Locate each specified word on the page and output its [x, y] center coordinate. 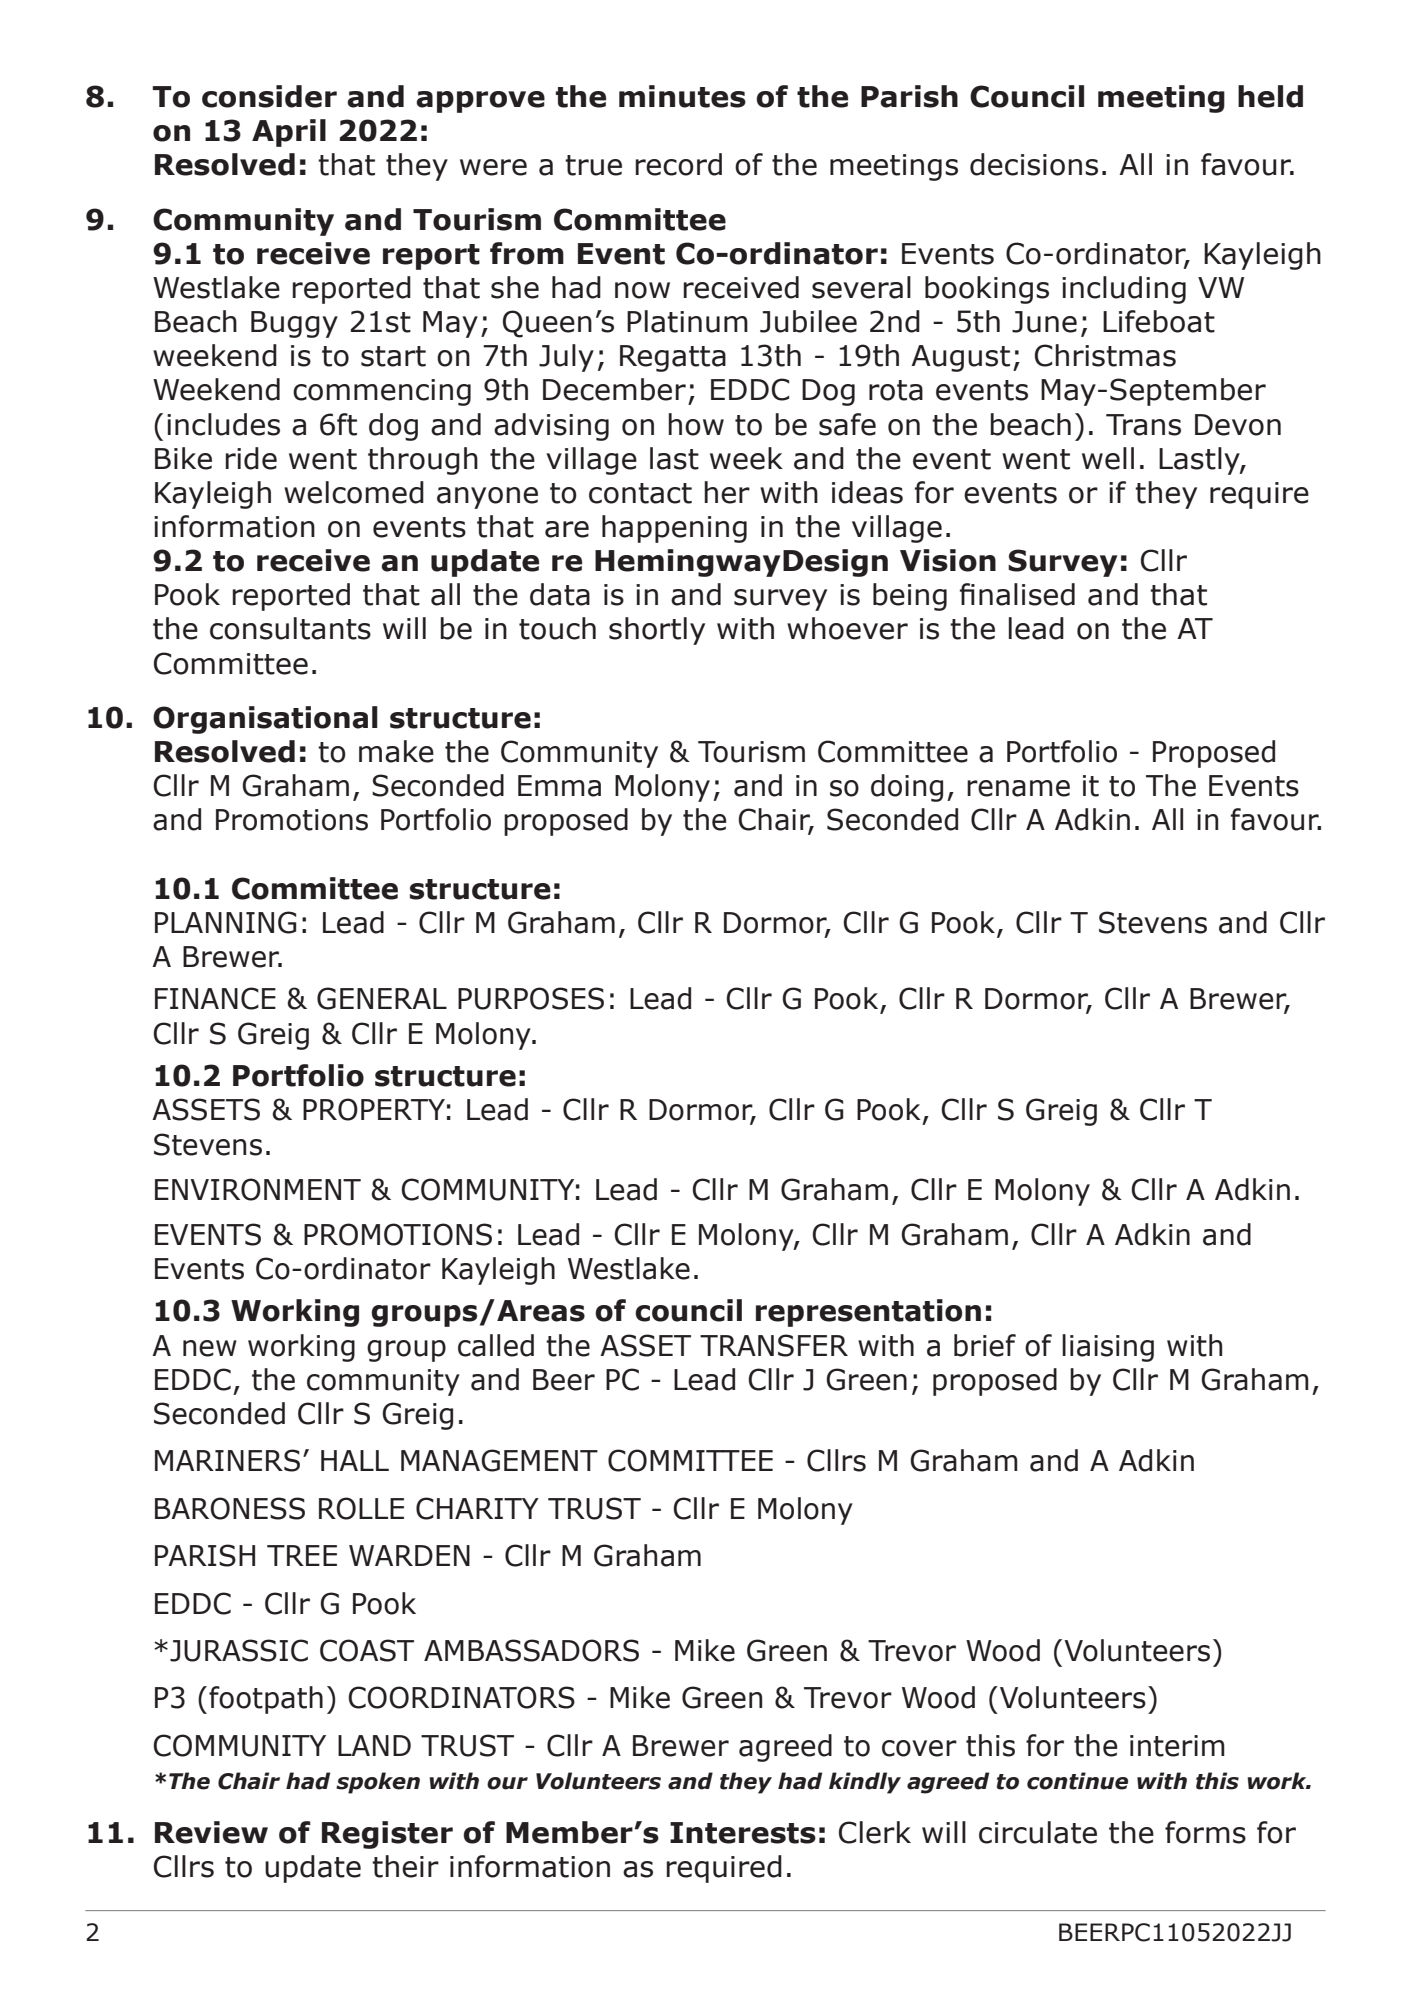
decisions [1034, 164]
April [289, 133]
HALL [355, 1460]
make [396, 751]
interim [1177, 1746]
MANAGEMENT [499, 1460]
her [727, 492]
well [1108, 458]
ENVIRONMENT [258, 1189]
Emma [559, 786]
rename [1018, 788]
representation [868, 1313]
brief [985, 1345]
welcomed [354, 492]
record [678, 164]
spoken [378, 1783]
